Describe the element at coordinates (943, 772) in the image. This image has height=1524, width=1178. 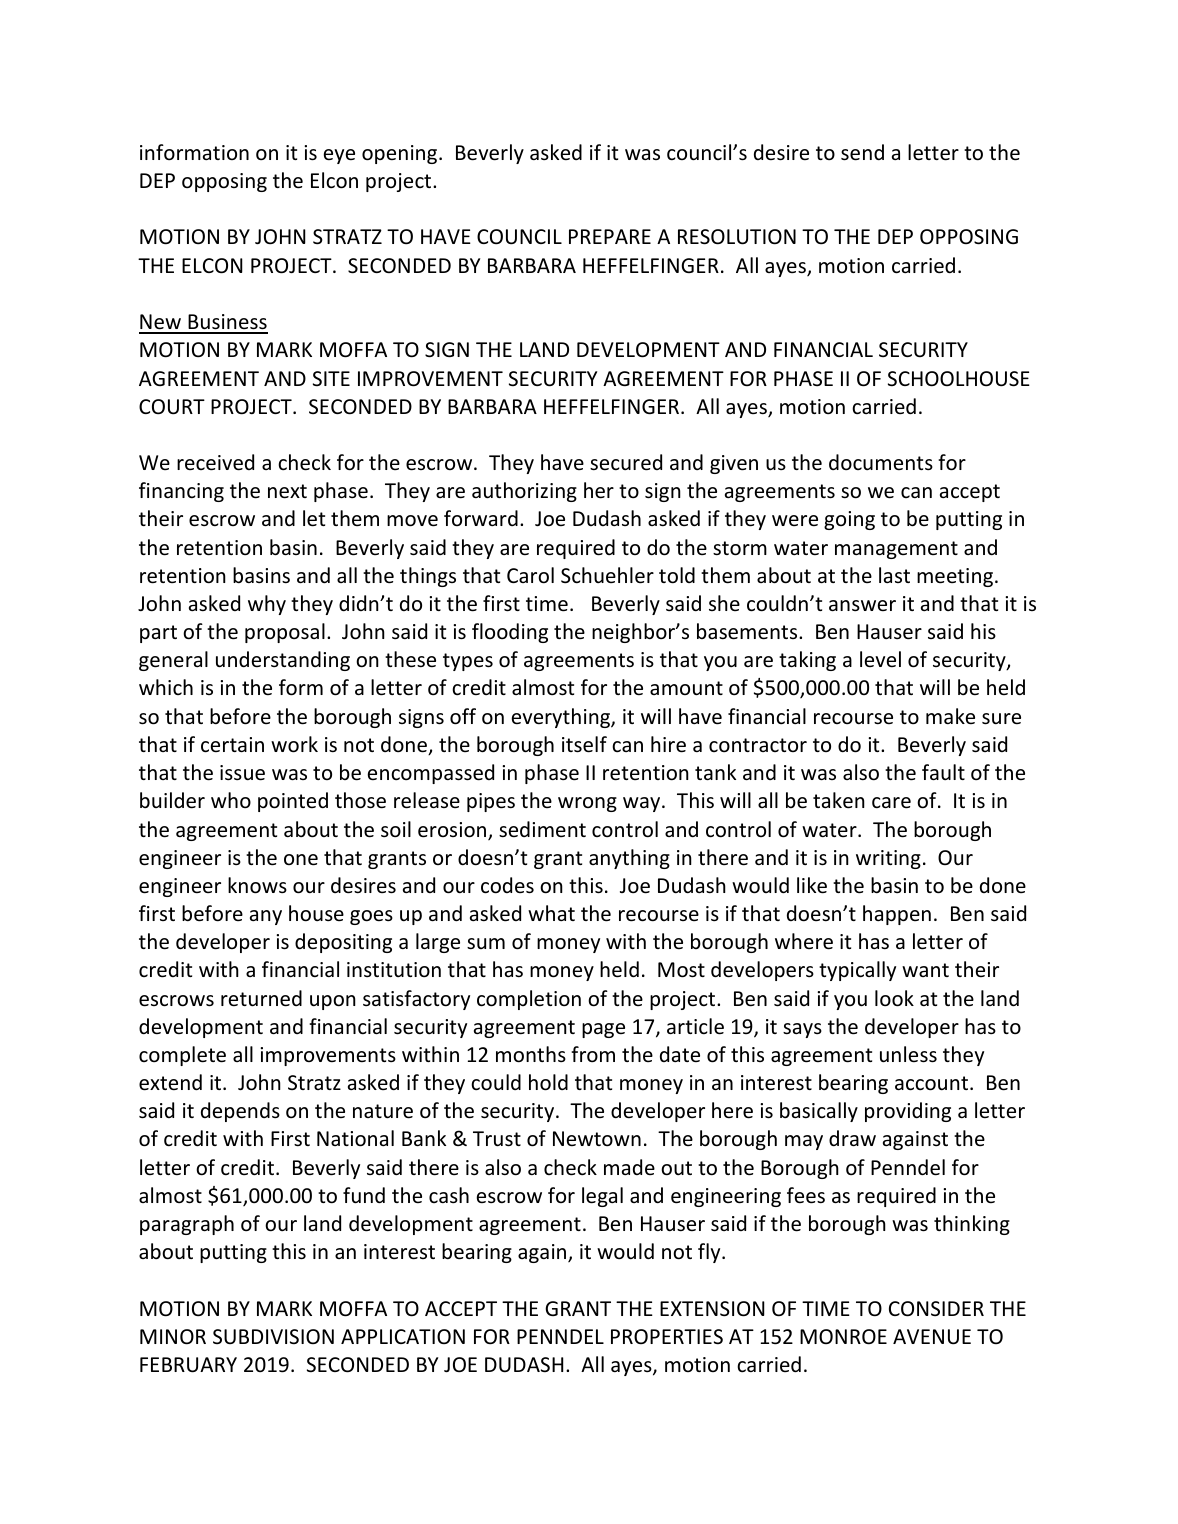
I see `fault` at that location.
